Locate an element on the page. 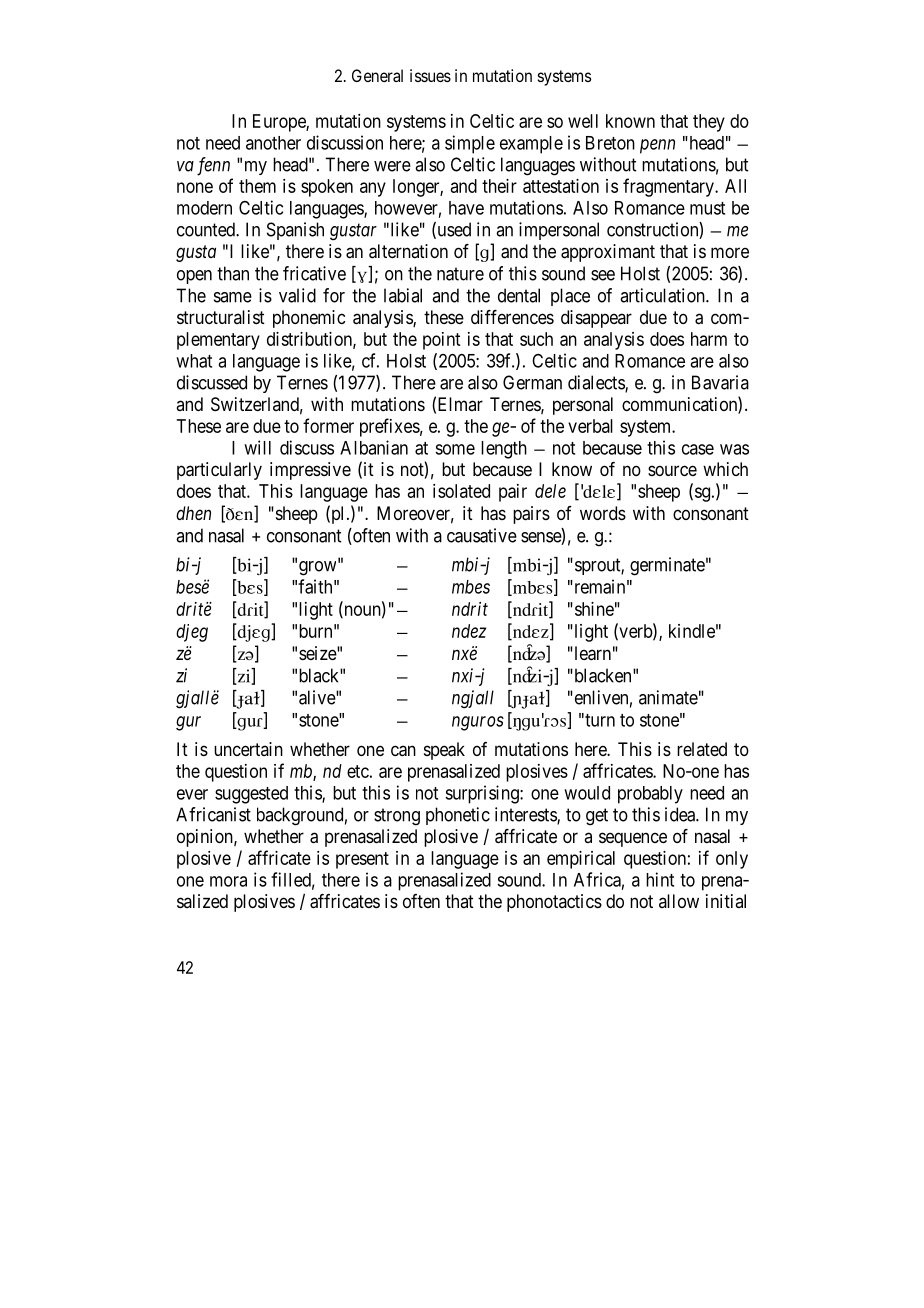  speak is located at coordinates (444, 751).
